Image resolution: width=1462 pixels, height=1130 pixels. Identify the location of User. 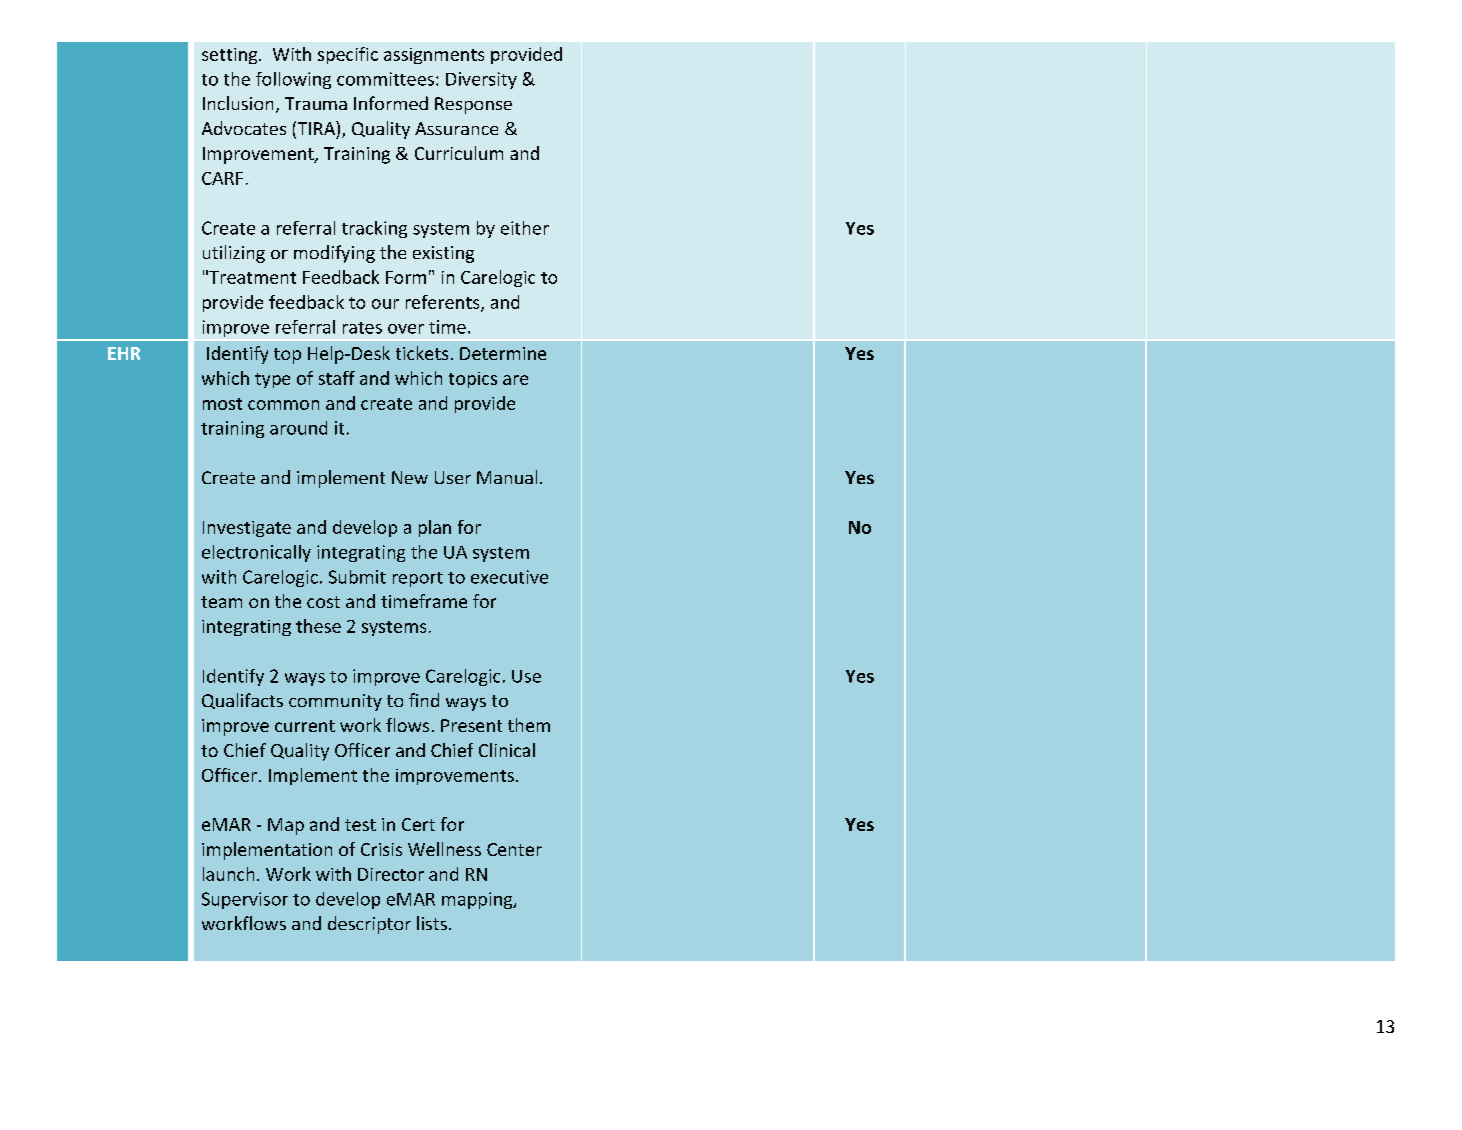
(453, 477).
